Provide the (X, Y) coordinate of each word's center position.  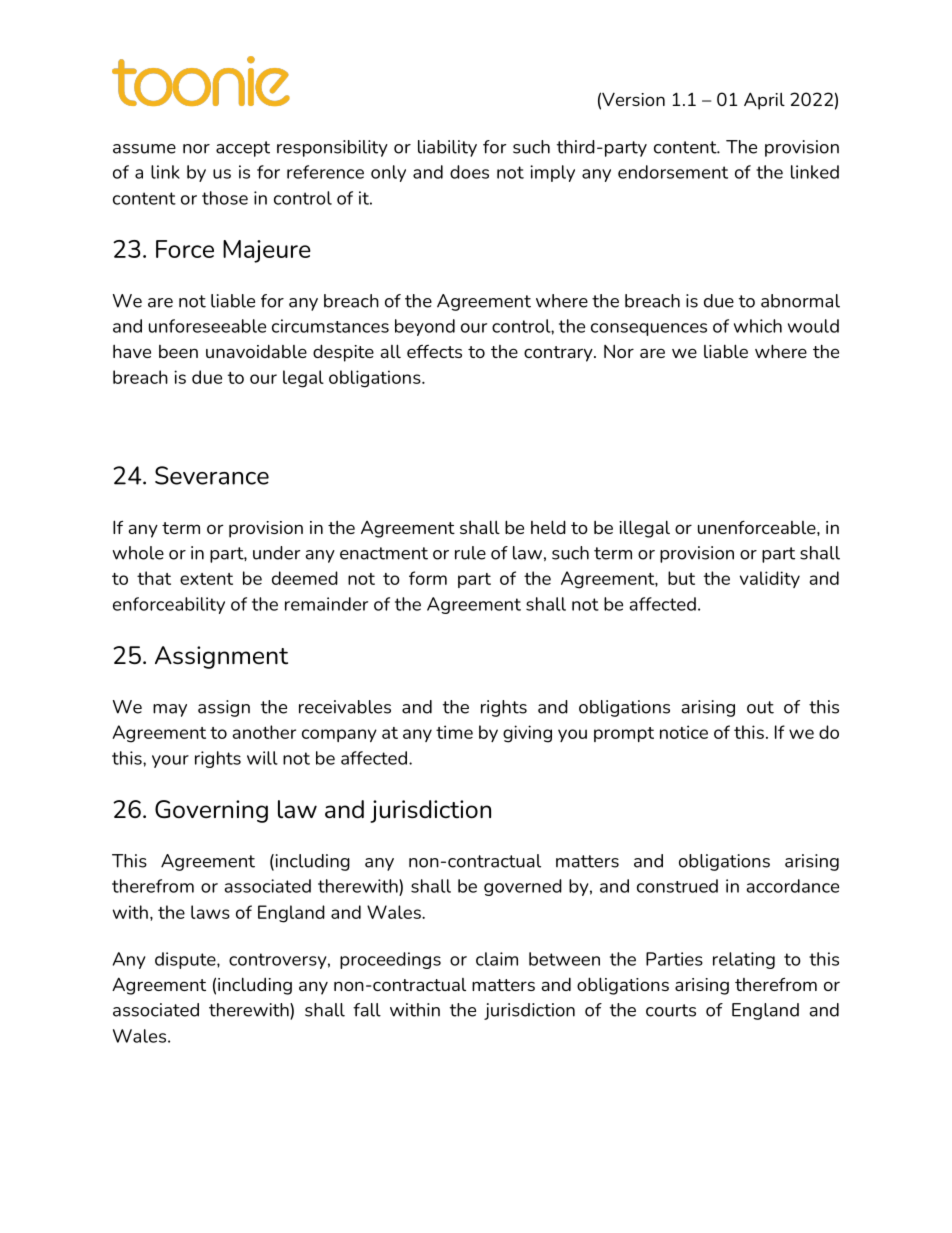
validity (770, 579)
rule (470, 553)
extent (206, 579)
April (764, 101)
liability (447, 148)
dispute (186, 960)
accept (243, 149)
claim (497, 959)
